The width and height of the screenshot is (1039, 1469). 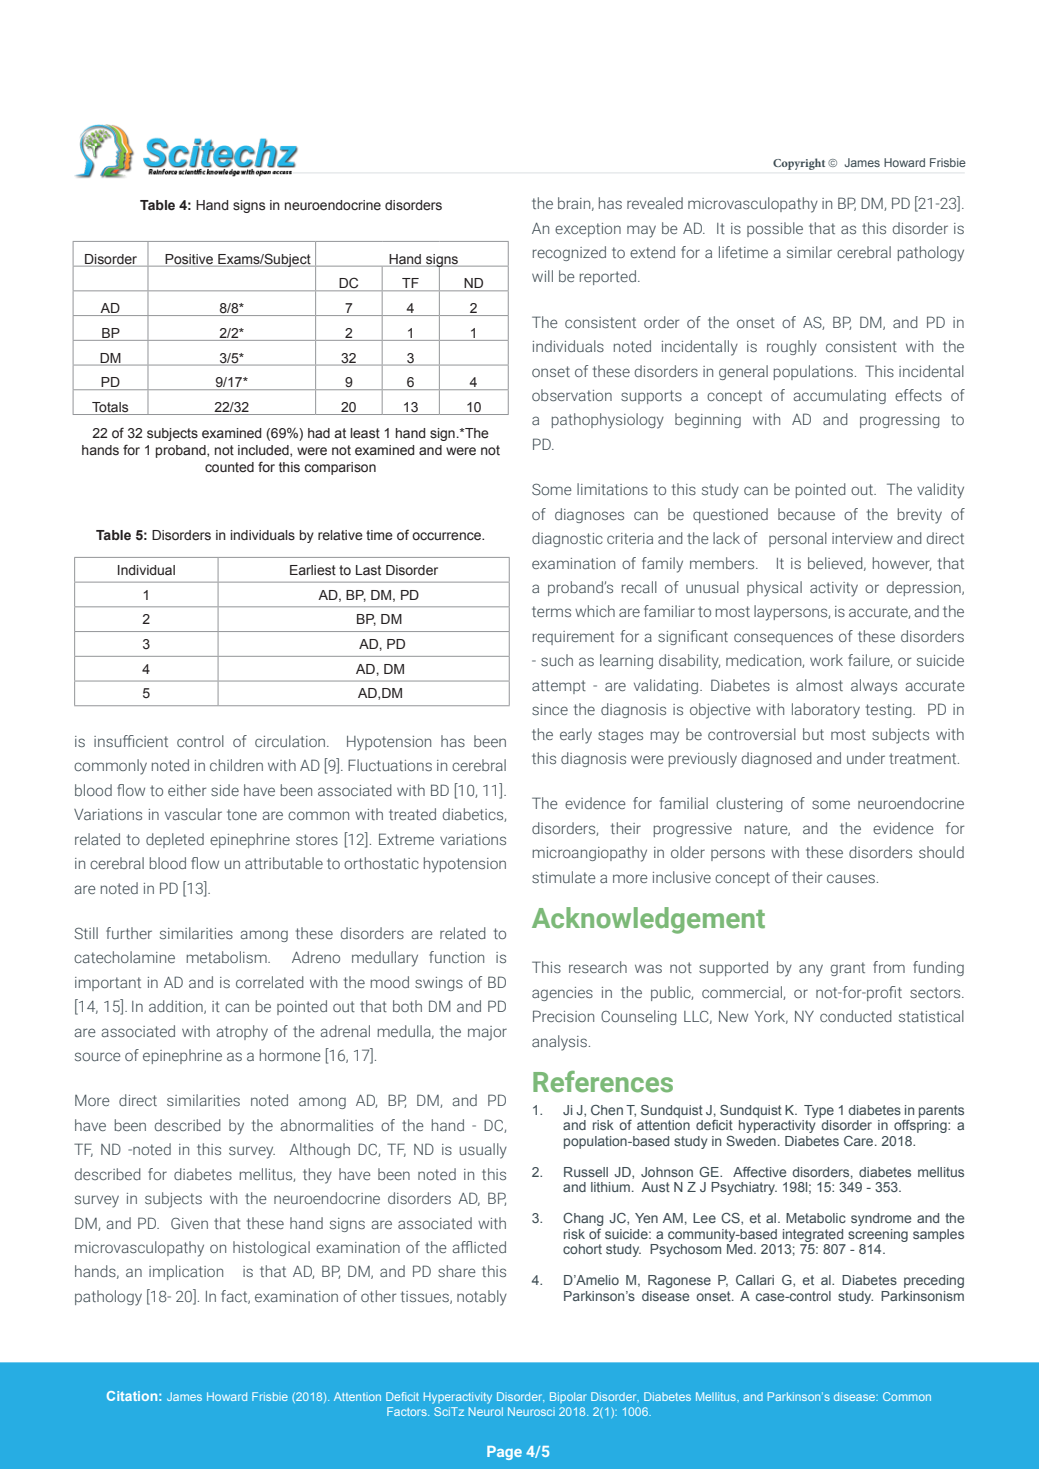 I want to click on microangiopathy, so click(x=589, y=854).
